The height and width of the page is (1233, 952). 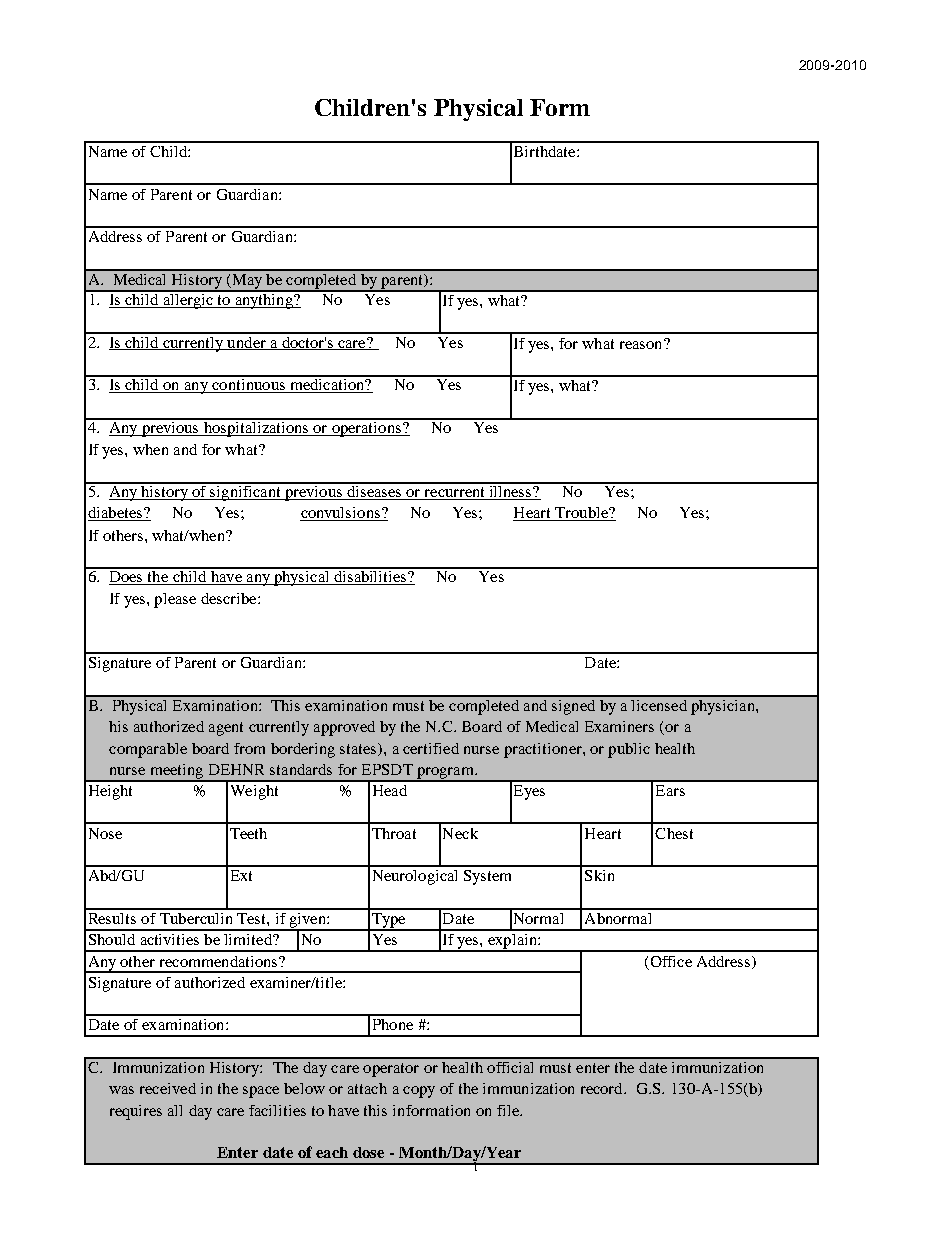 I want to click on convulsions, so click(x=341, y=514).
